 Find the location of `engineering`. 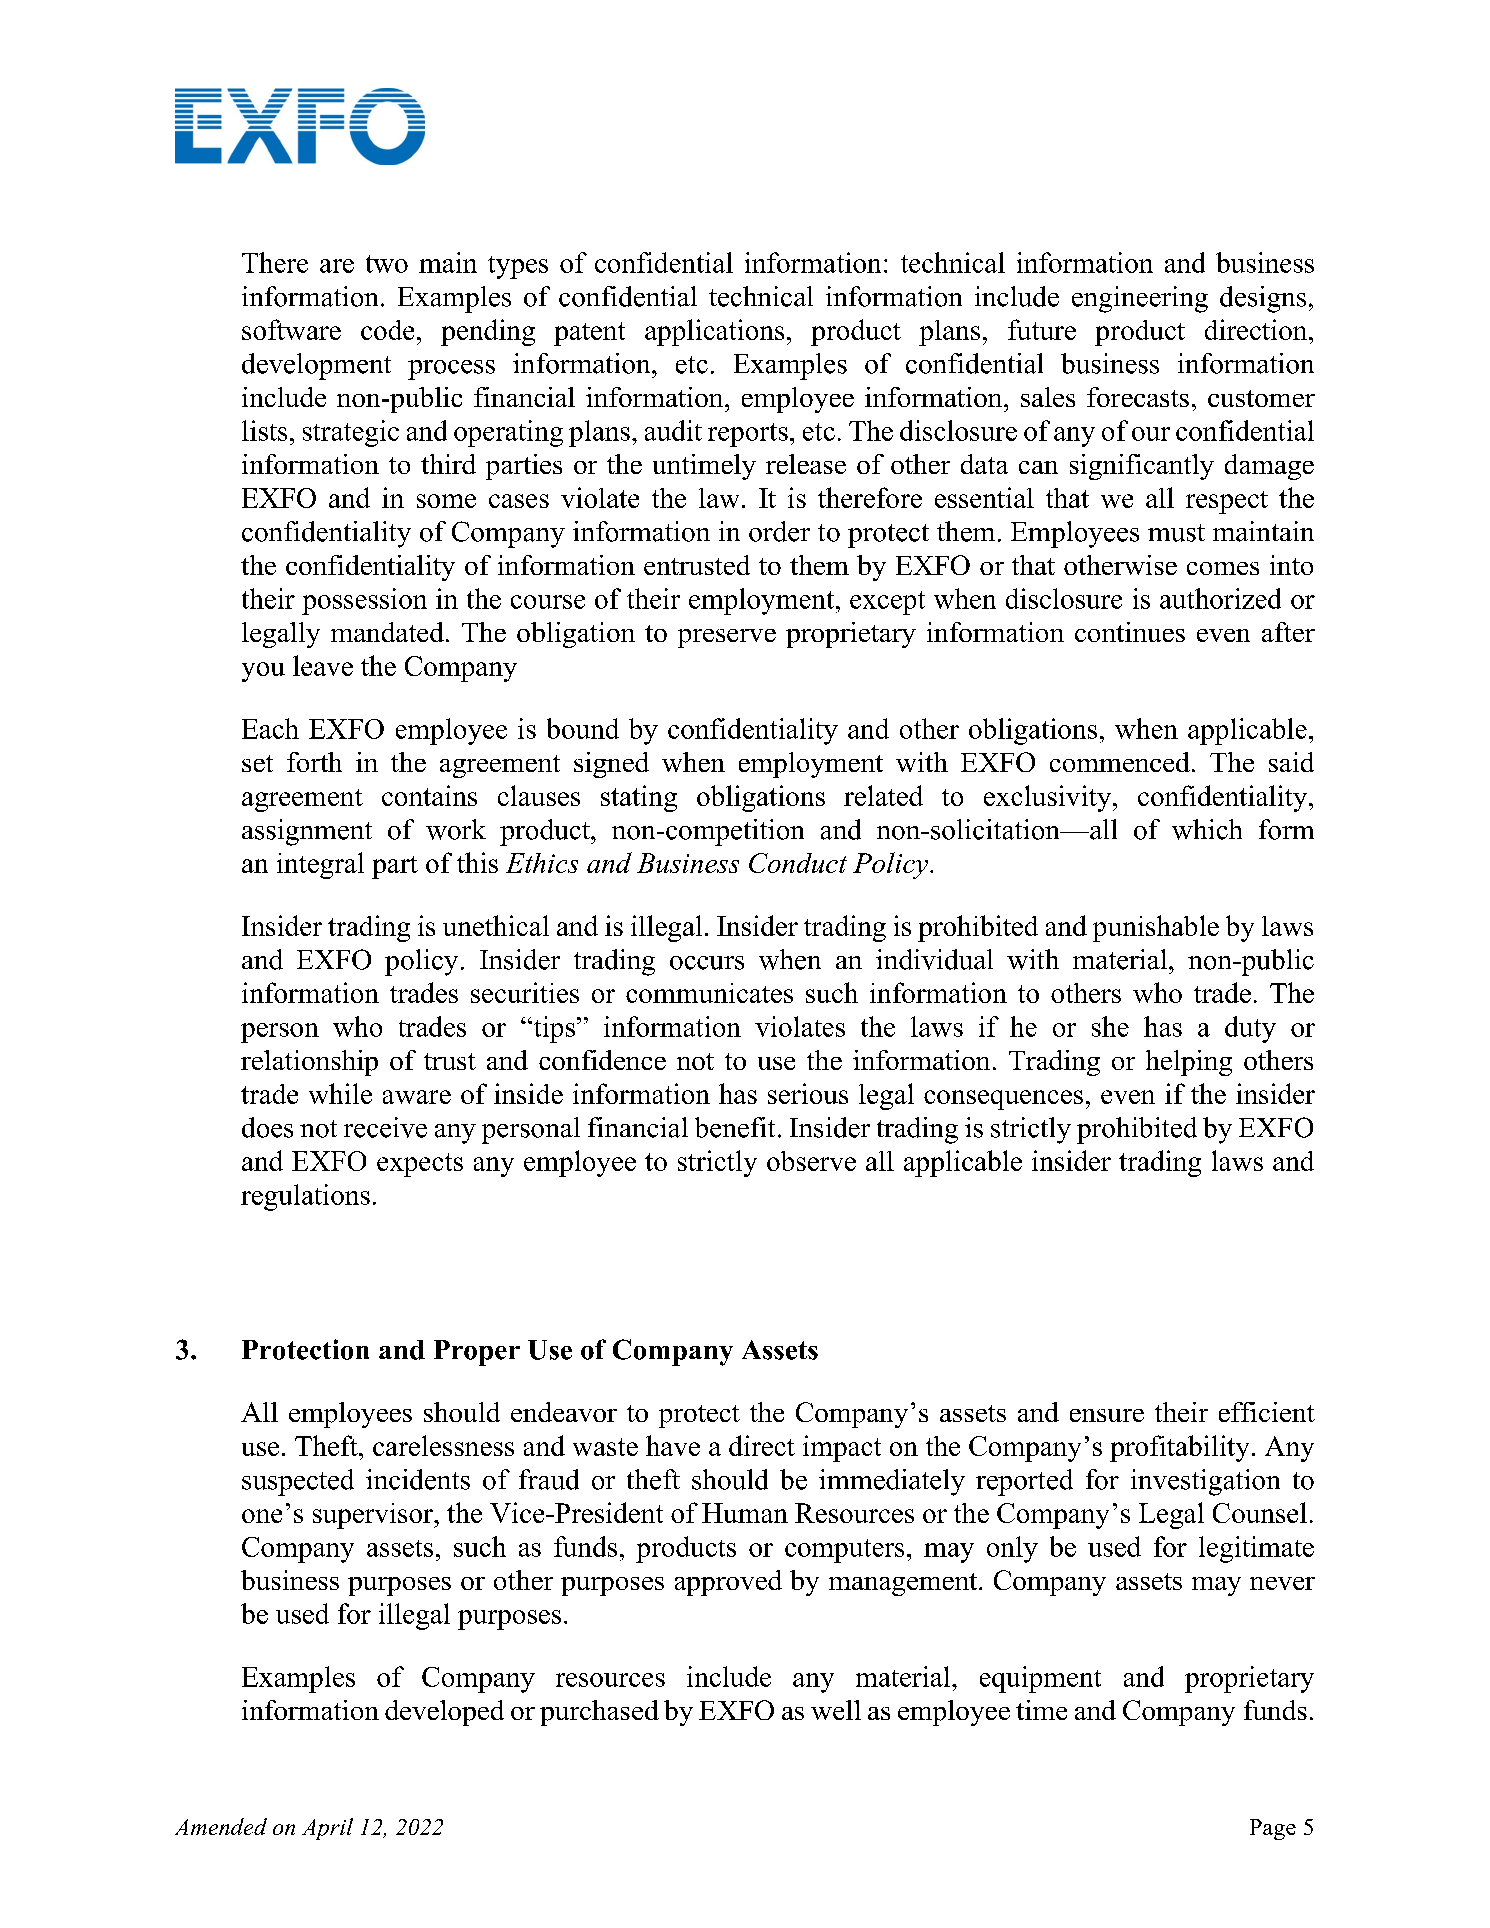

engineering is located at coordinates (1140, 299).
